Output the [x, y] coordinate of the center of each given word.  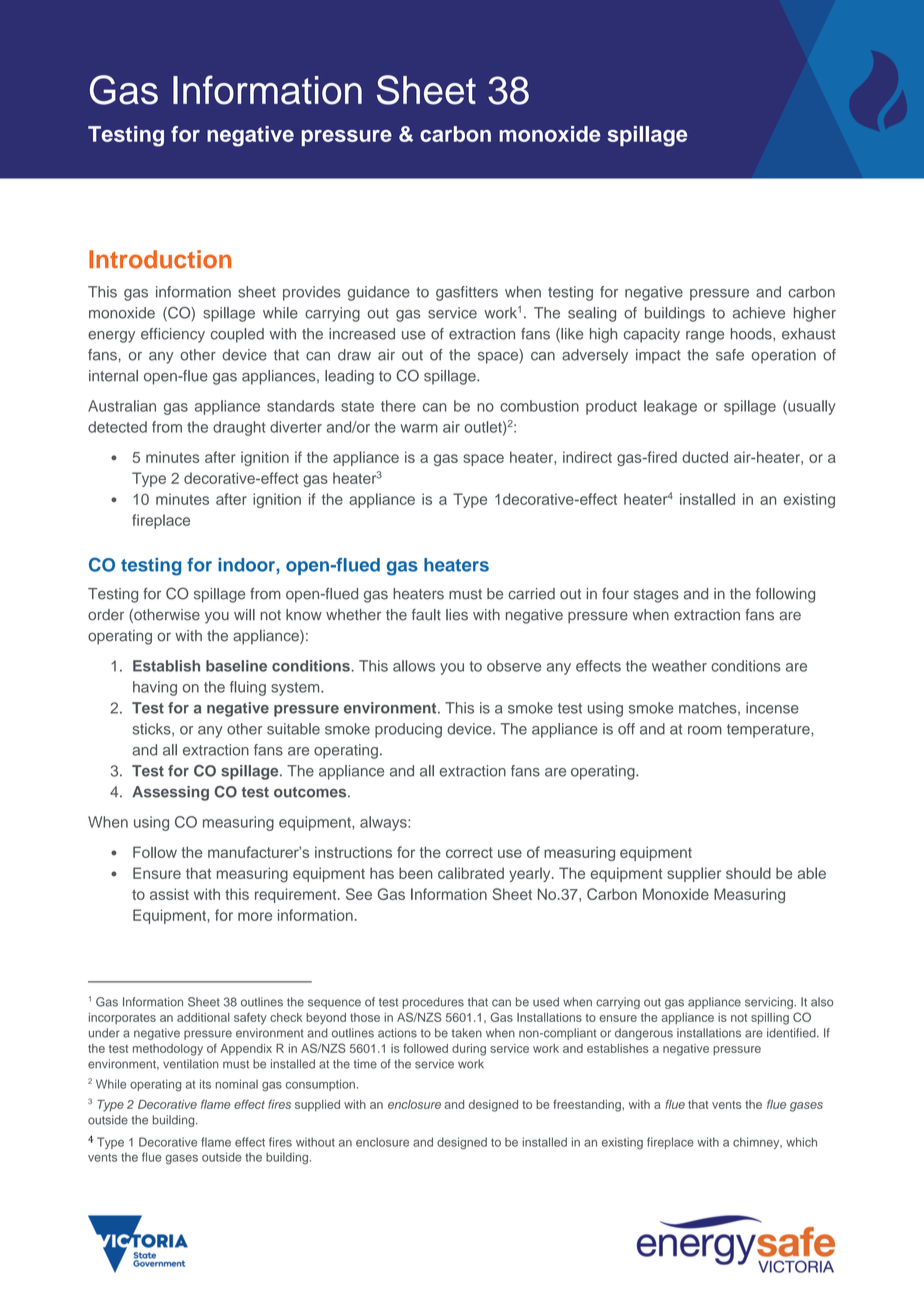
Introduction [160, 259]
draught [239, 428]
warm [419, 428]
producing [408, 730]
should [748, 873]
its [205, 1084]
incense [772, 708]
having [155, 688]
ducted [705, 457]
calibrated [471, 873]
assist [169, 894]
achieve [759, 313]
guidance [379, 293]
